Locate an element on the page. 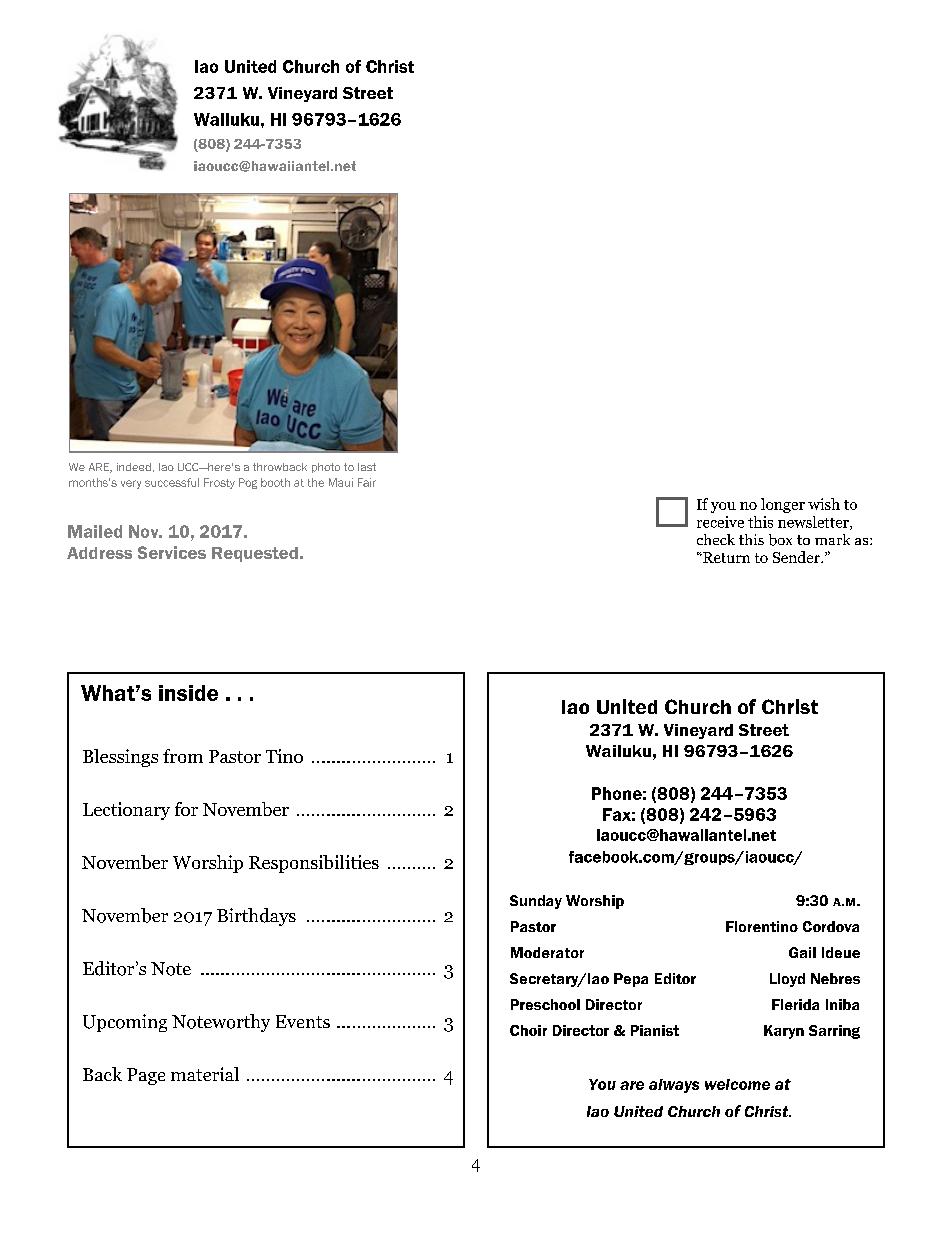  Sunday is located at coordinates (536, 902).
